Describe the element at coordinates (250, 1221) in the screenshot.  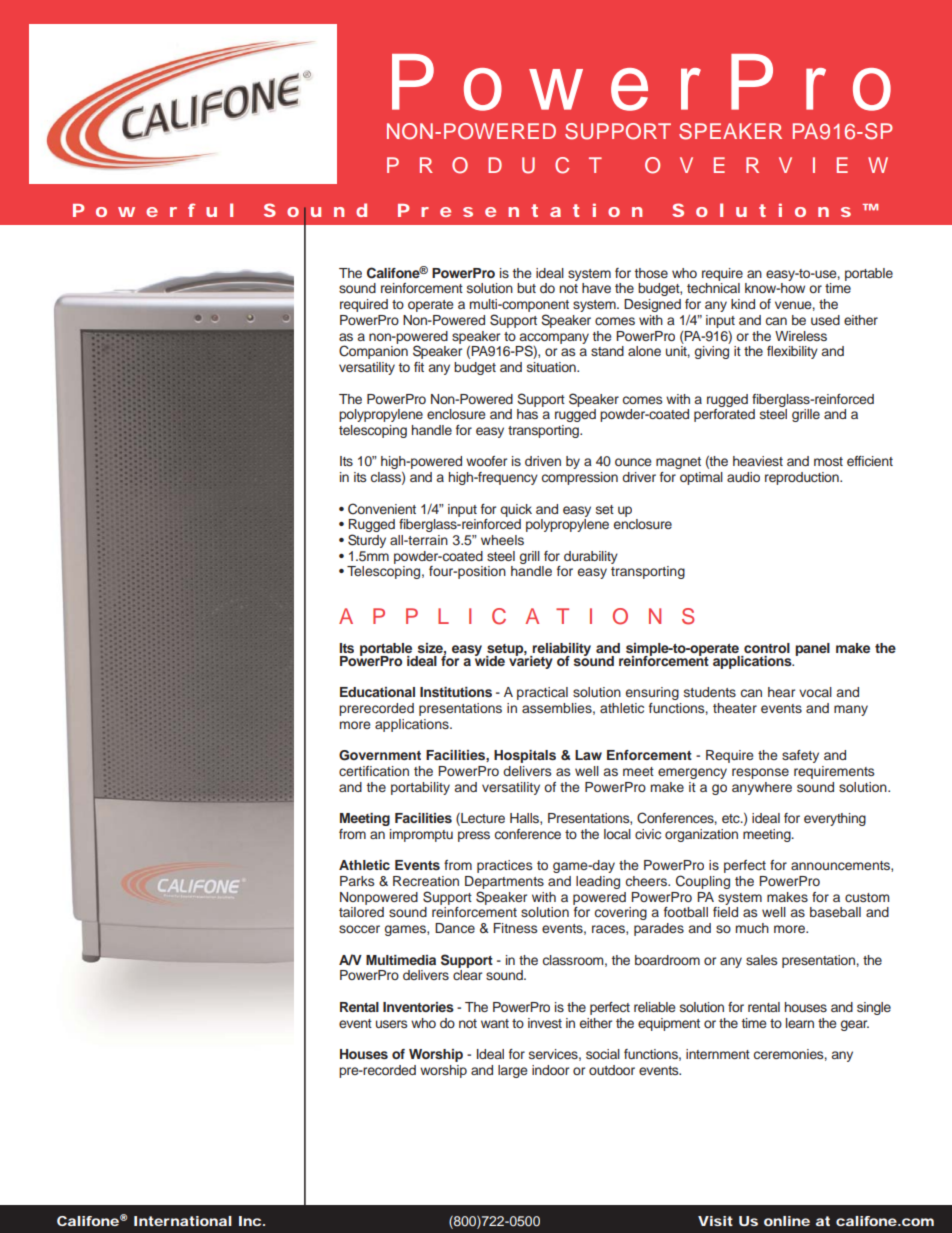
I see `Inc` at that location.
